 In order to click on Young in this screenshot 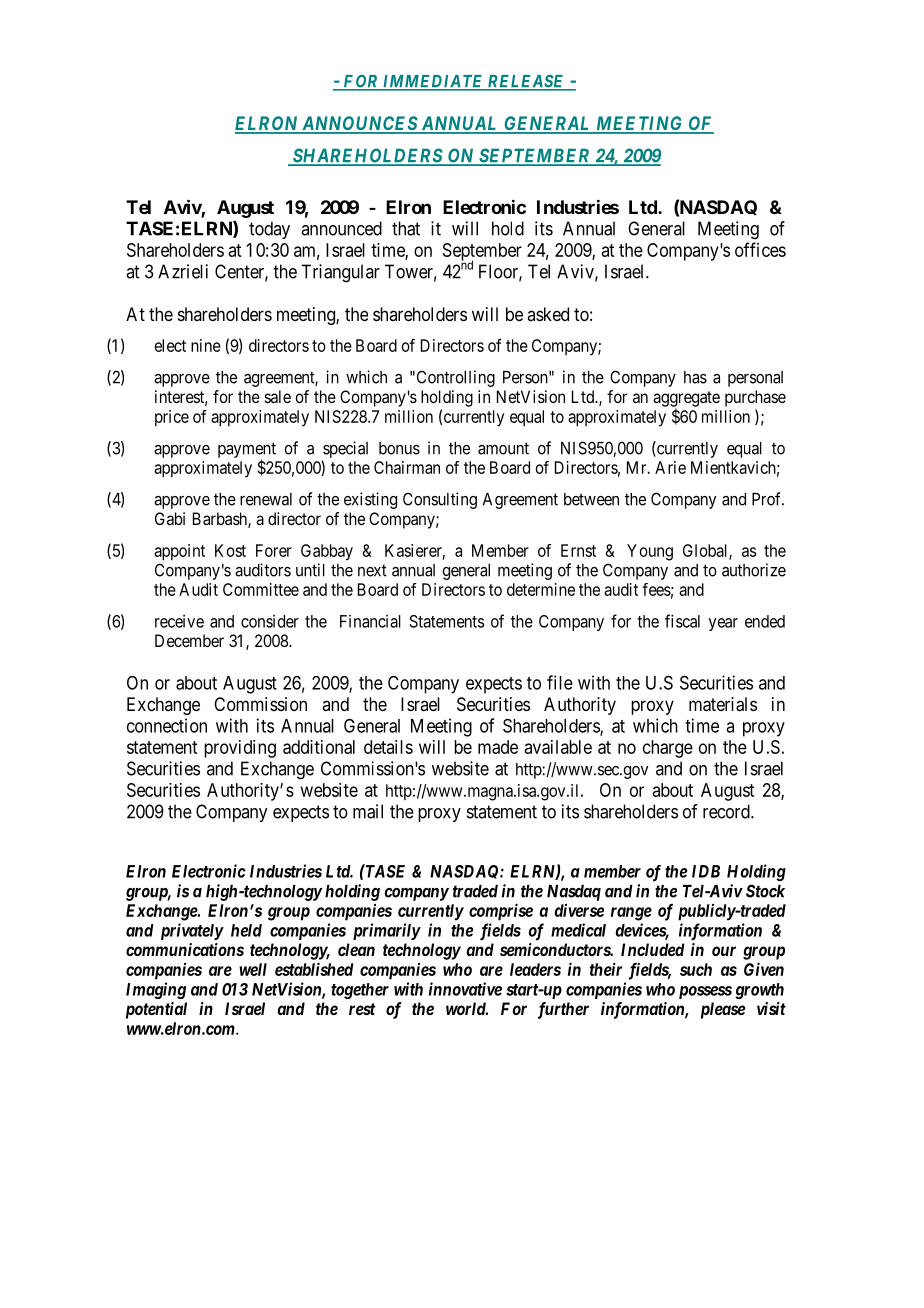, I will do `click(650, 552)`.
